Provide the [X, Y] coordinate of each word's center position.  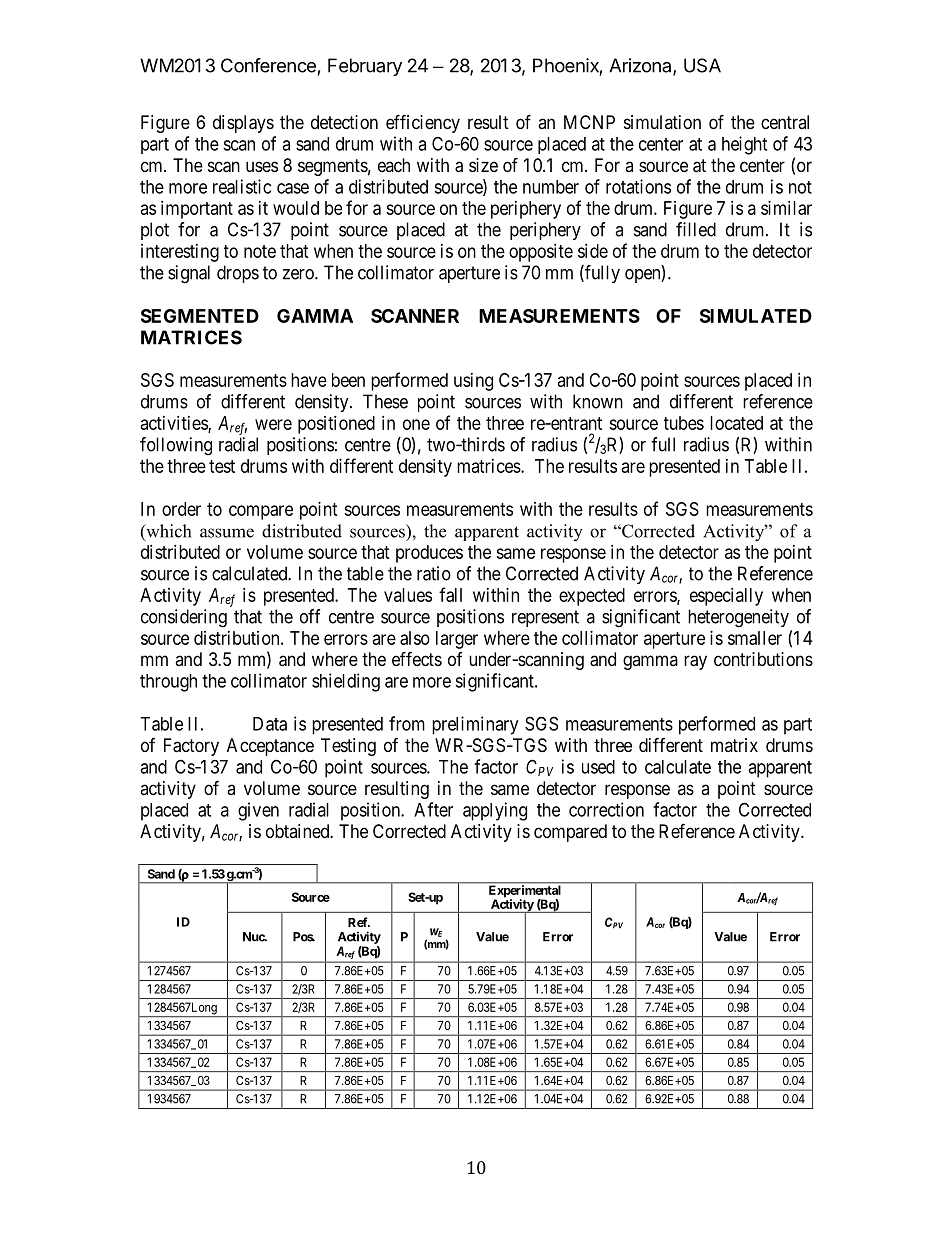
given [258, 811]
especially [726, 597]
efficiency [423, 123]
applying [495, 811]
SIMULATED [756, 316]
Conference [268, 65]
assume [227, 533]
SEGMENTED [200, 316]
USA [702, 65]
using [473, 382]
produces [429, 554]
